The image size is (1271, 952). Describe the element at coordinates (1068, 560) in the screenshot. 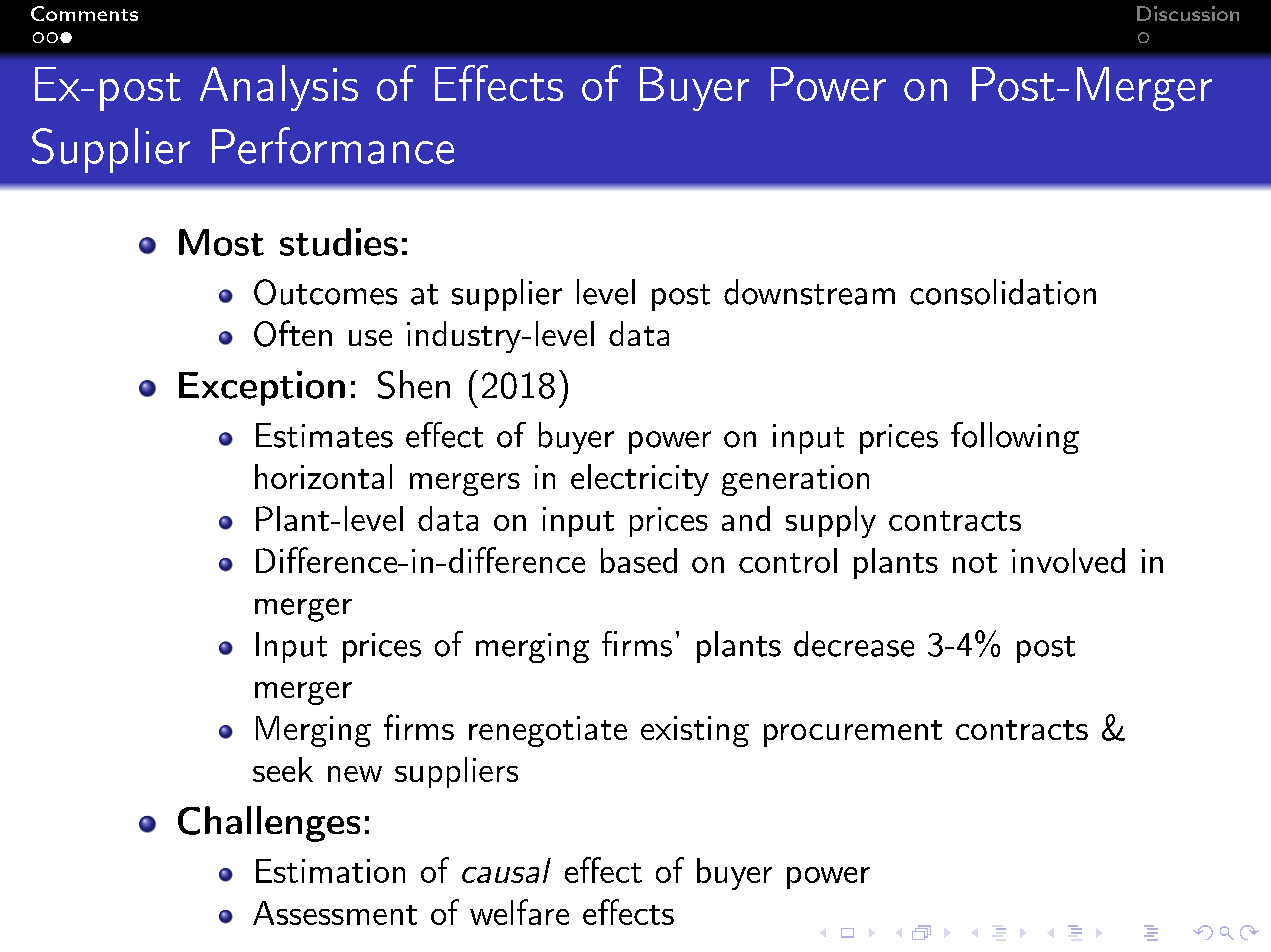

I see `involved` at that location.
